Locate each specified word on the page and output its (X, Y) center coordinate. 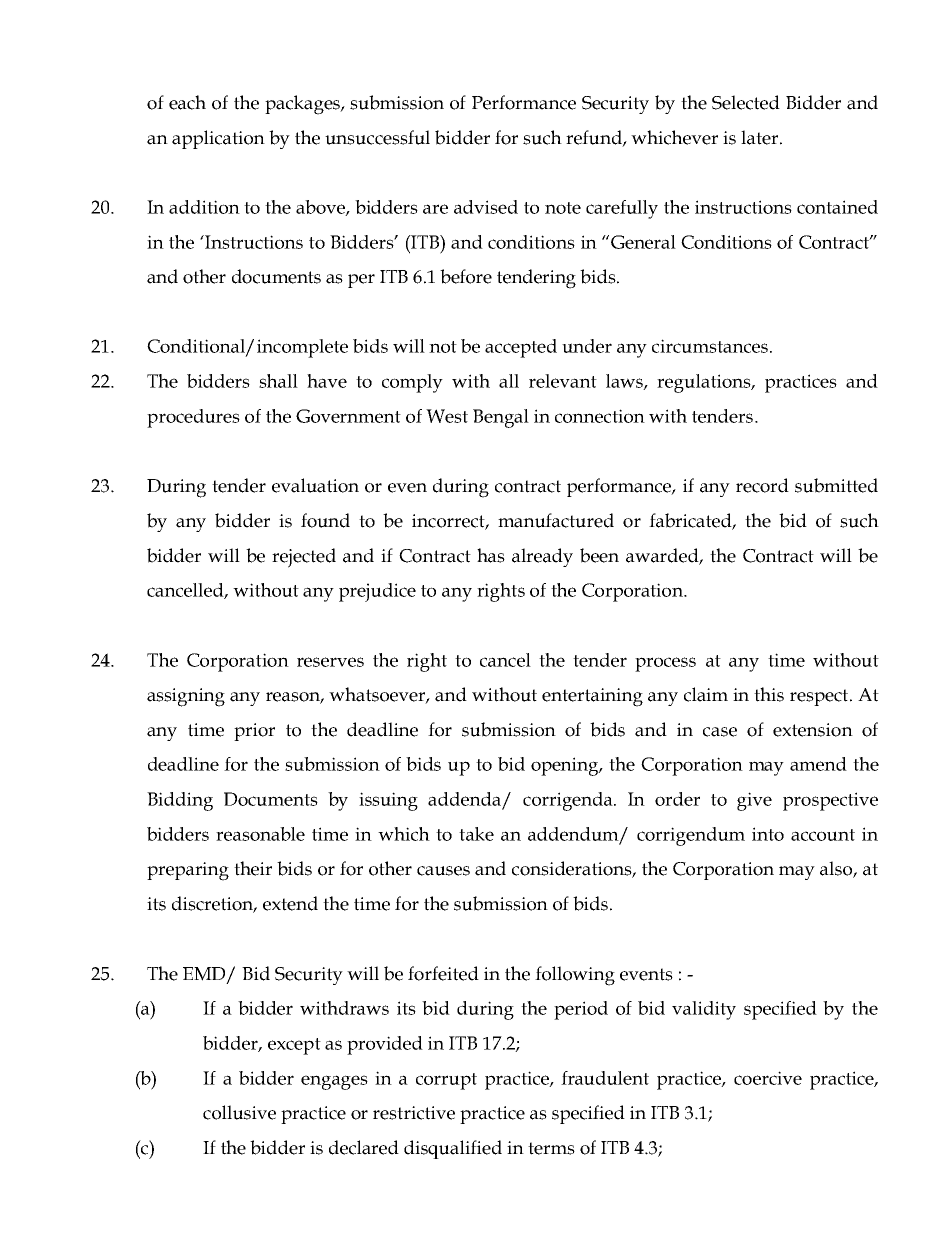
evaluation (315, 485)
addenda (464, 799)
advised (486, 207)
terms (551, 1148)
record (762, 485)
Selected (746, 102)
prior (254, 732)
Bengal (501, 418)
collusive (239, 1112)
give (754, 801)
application (218, 139)
